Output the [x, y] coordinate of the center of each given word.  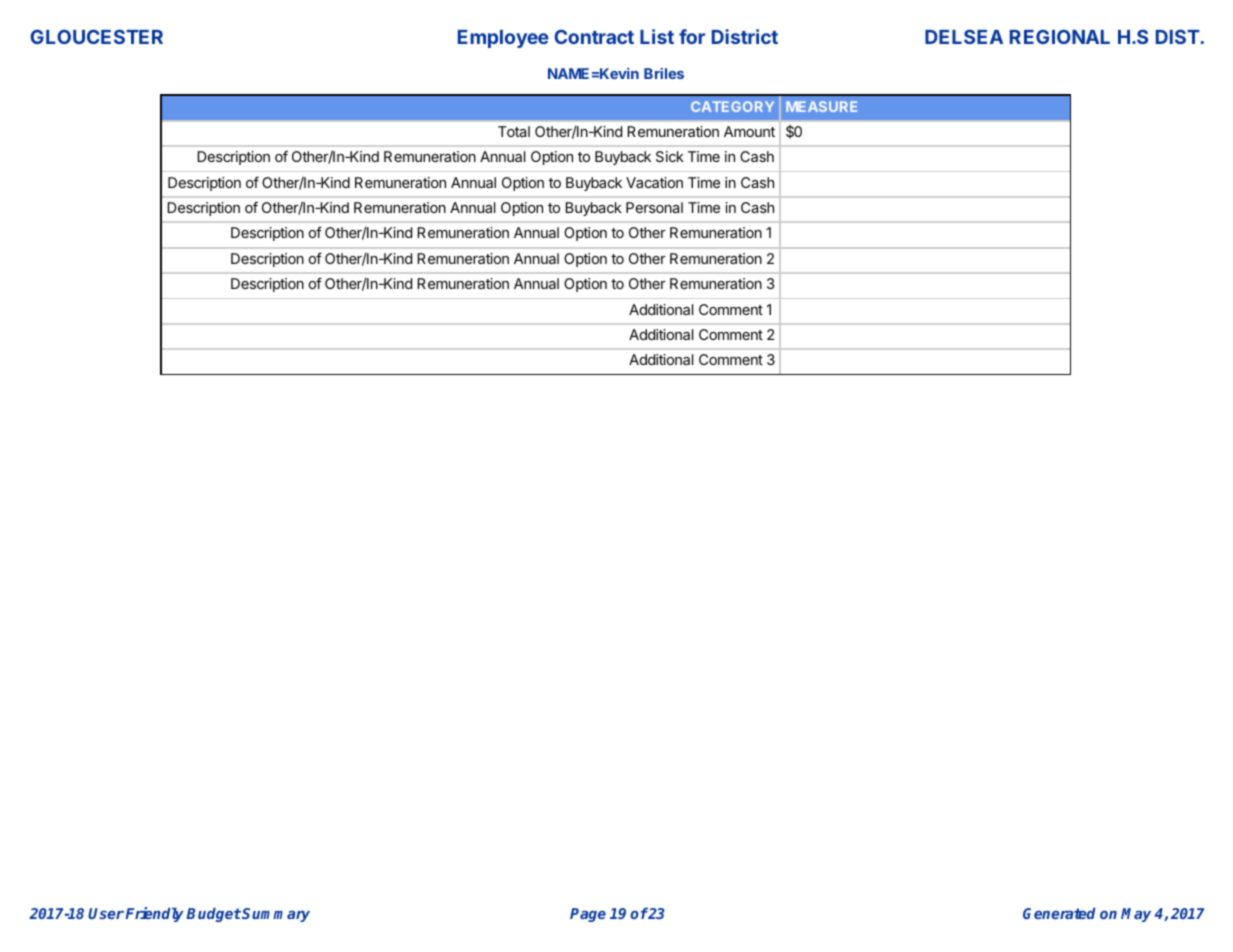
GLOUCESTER [96, 36]
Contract [594, 36]
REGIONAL [1060, 36]
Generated [1059, 913]
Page [588, 915]
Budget [213, 915]
